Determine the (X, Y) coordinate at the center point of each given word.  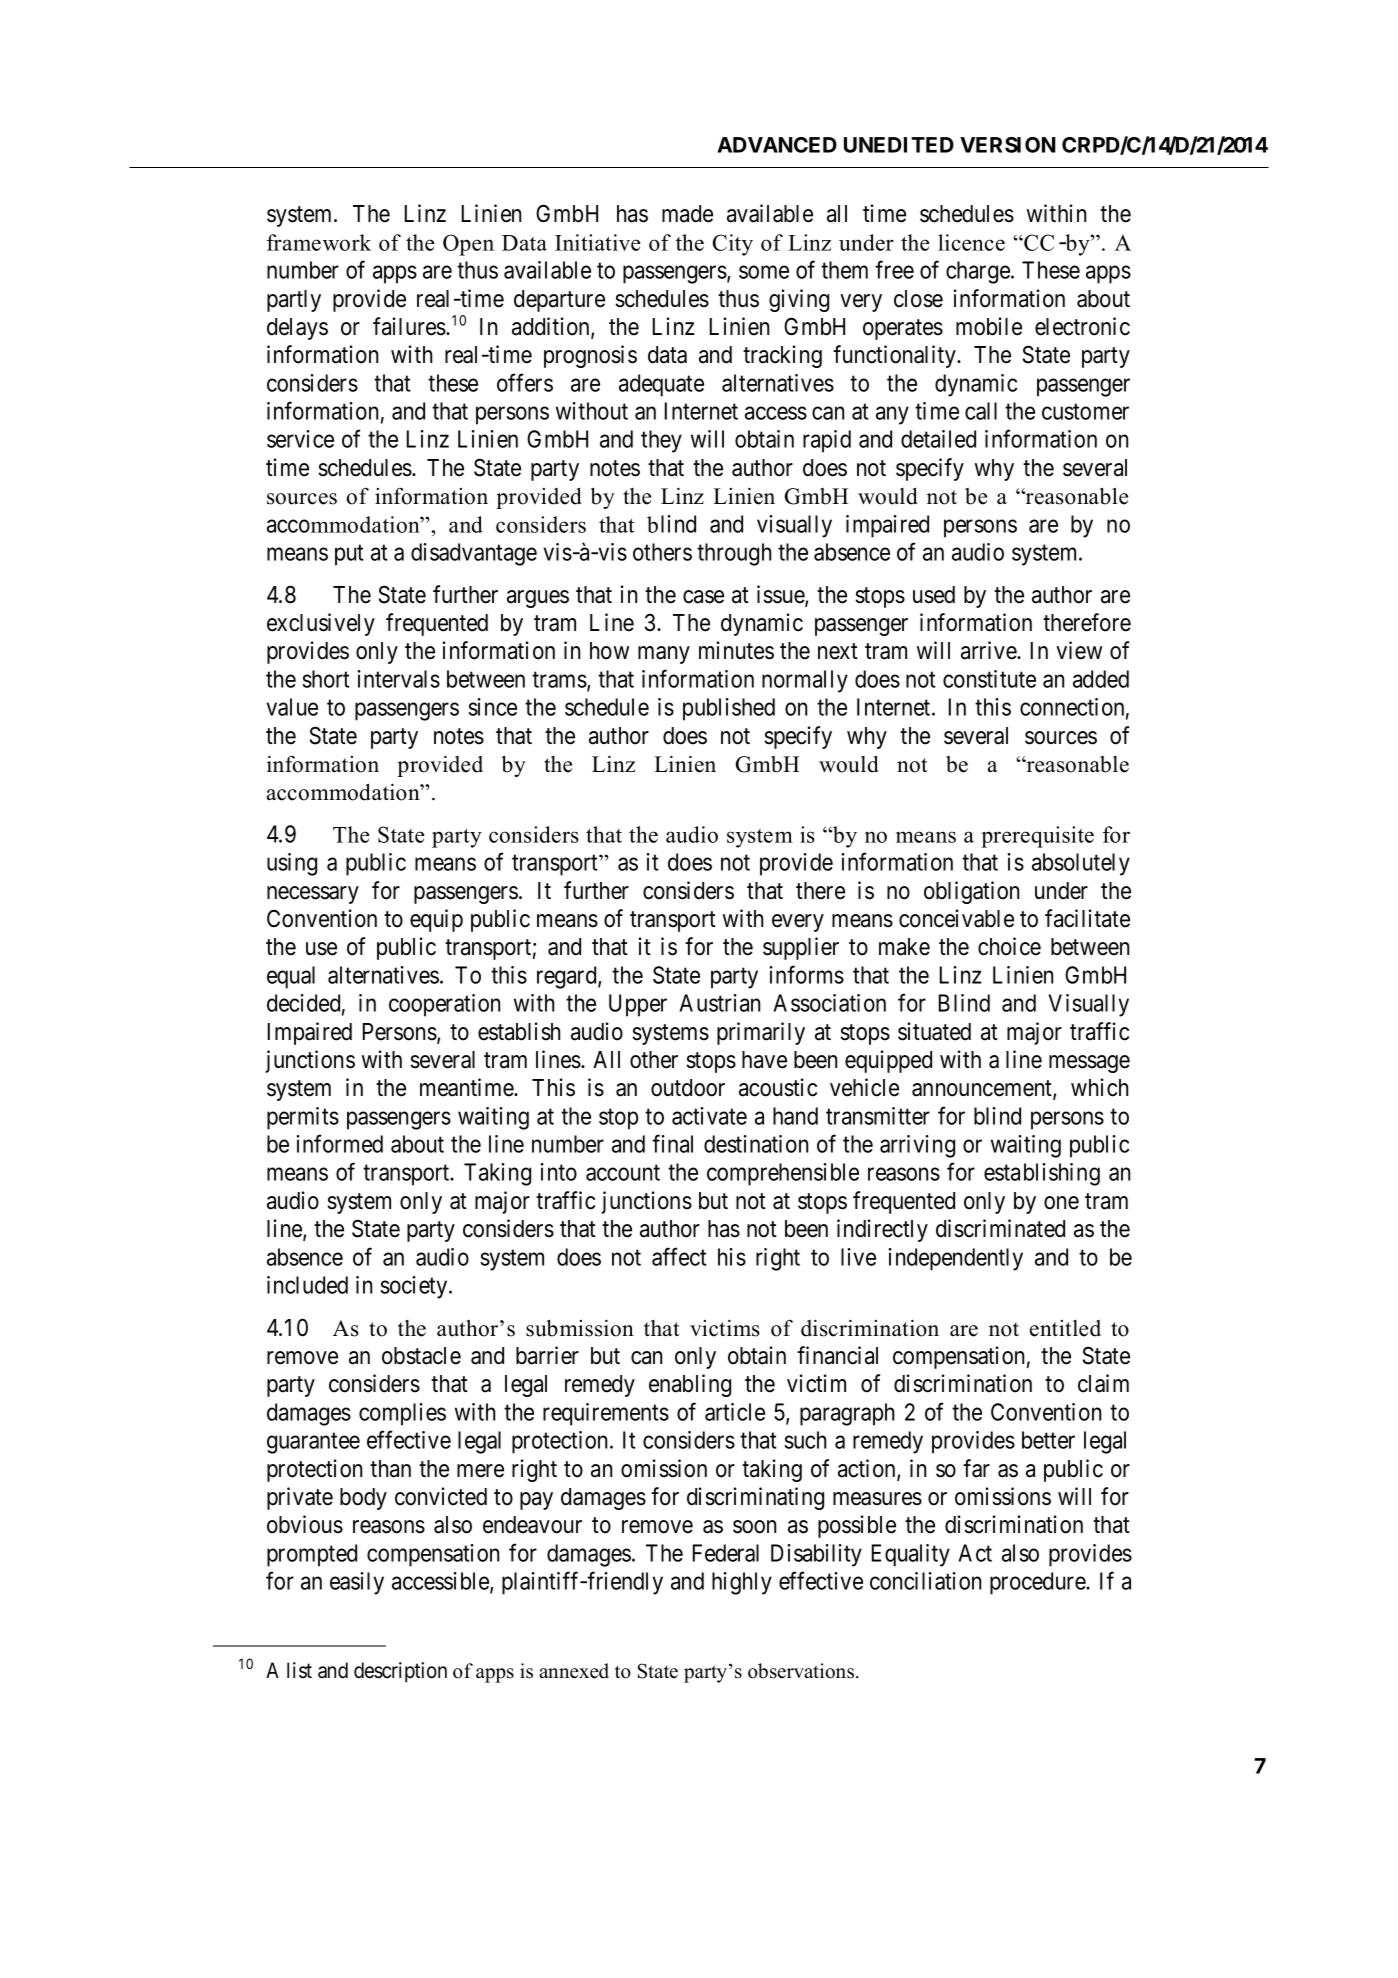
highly (742, 1583)
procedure (1038, 1583)
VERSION (1008, 145)
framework (319, 242)
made (687, 214)
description (400, 1672)
